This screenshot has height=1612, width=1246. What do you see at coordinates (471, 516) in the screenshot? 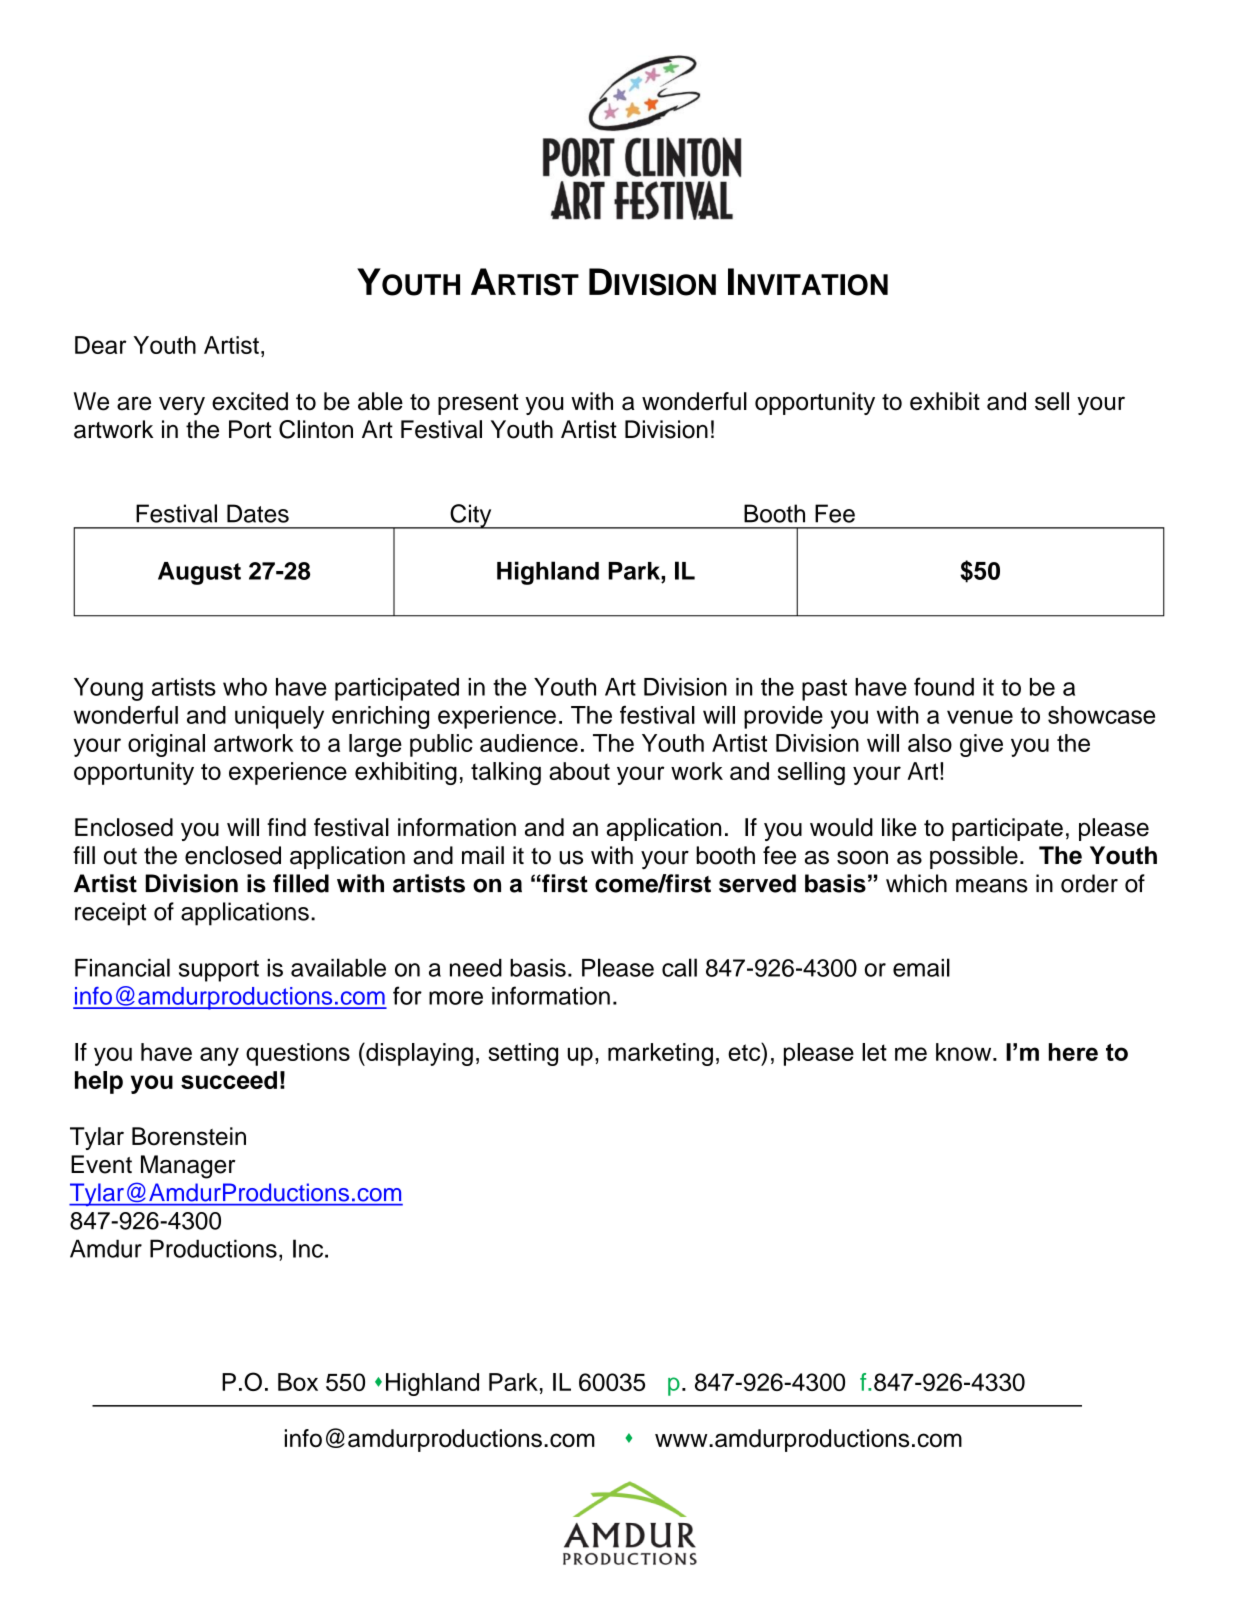
I see `City` at bounding box center [471, 516].
